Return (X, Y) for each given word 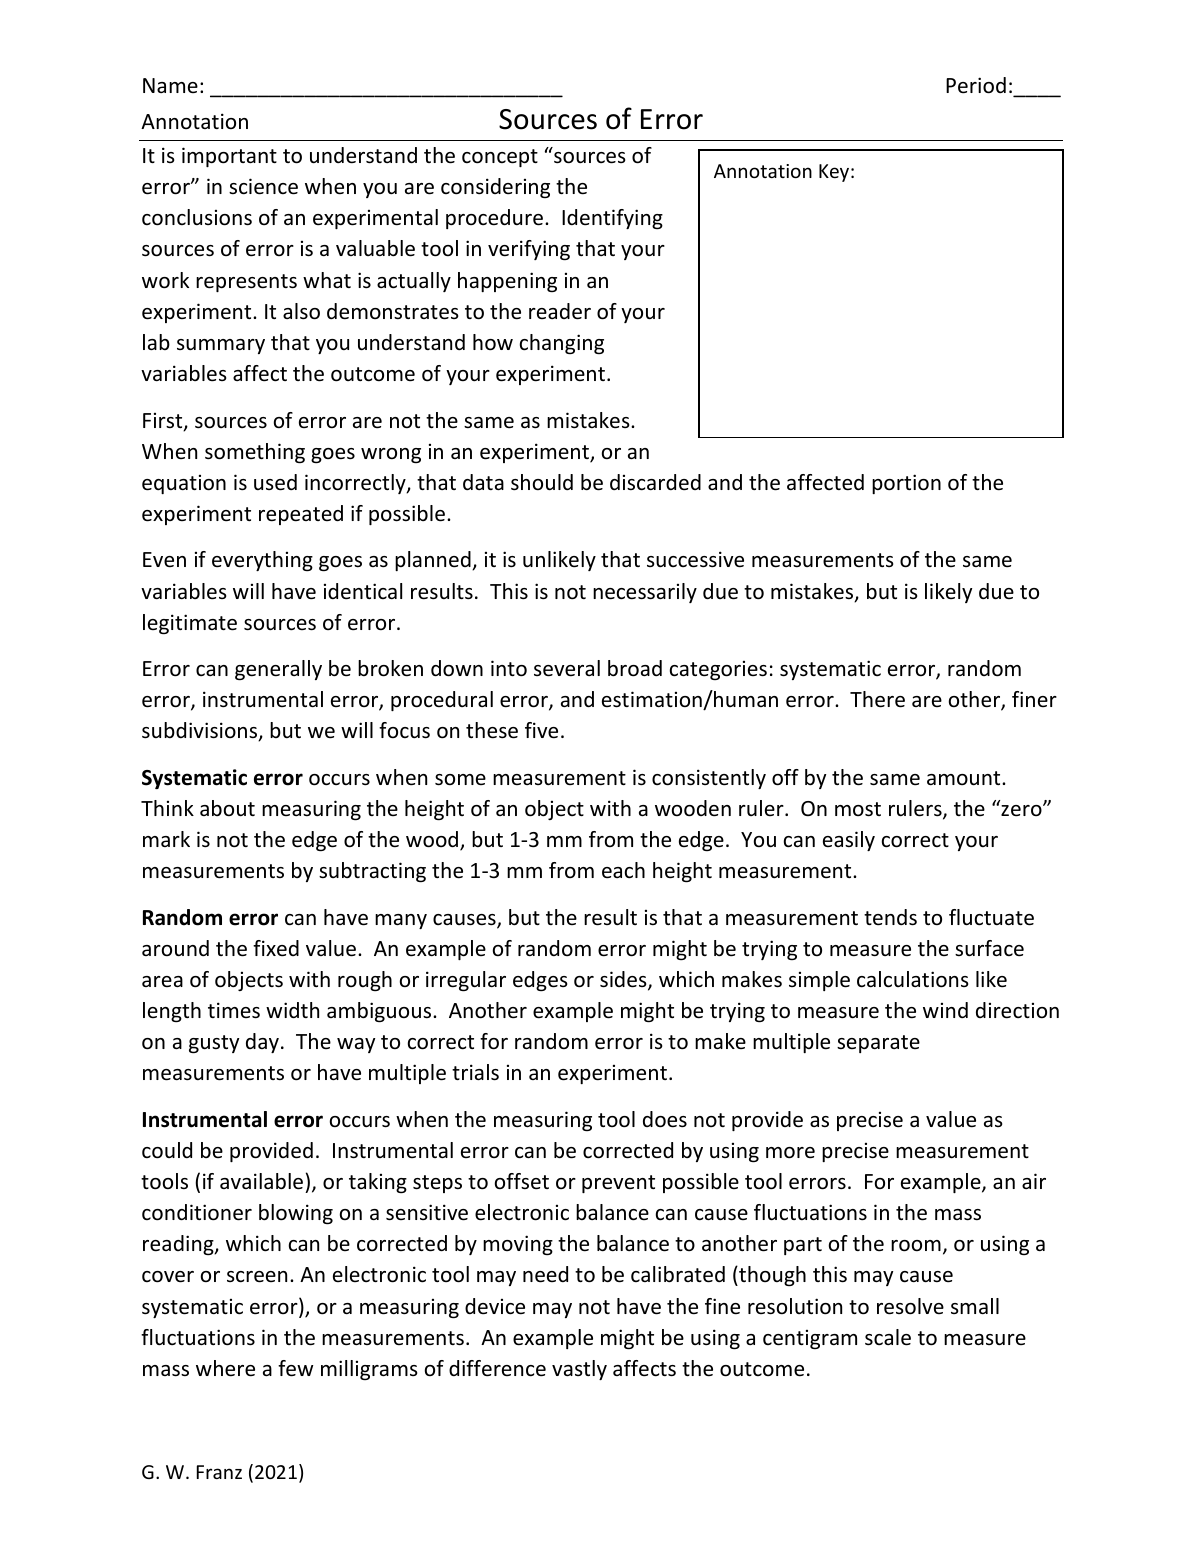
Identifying (612, 219)
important (229, 157)
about (227, 808)
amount (965, 778)
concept (500, 158)
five (541, 730)
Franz (219, 1472)
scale (888, 1337)
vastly (579, 1370)
